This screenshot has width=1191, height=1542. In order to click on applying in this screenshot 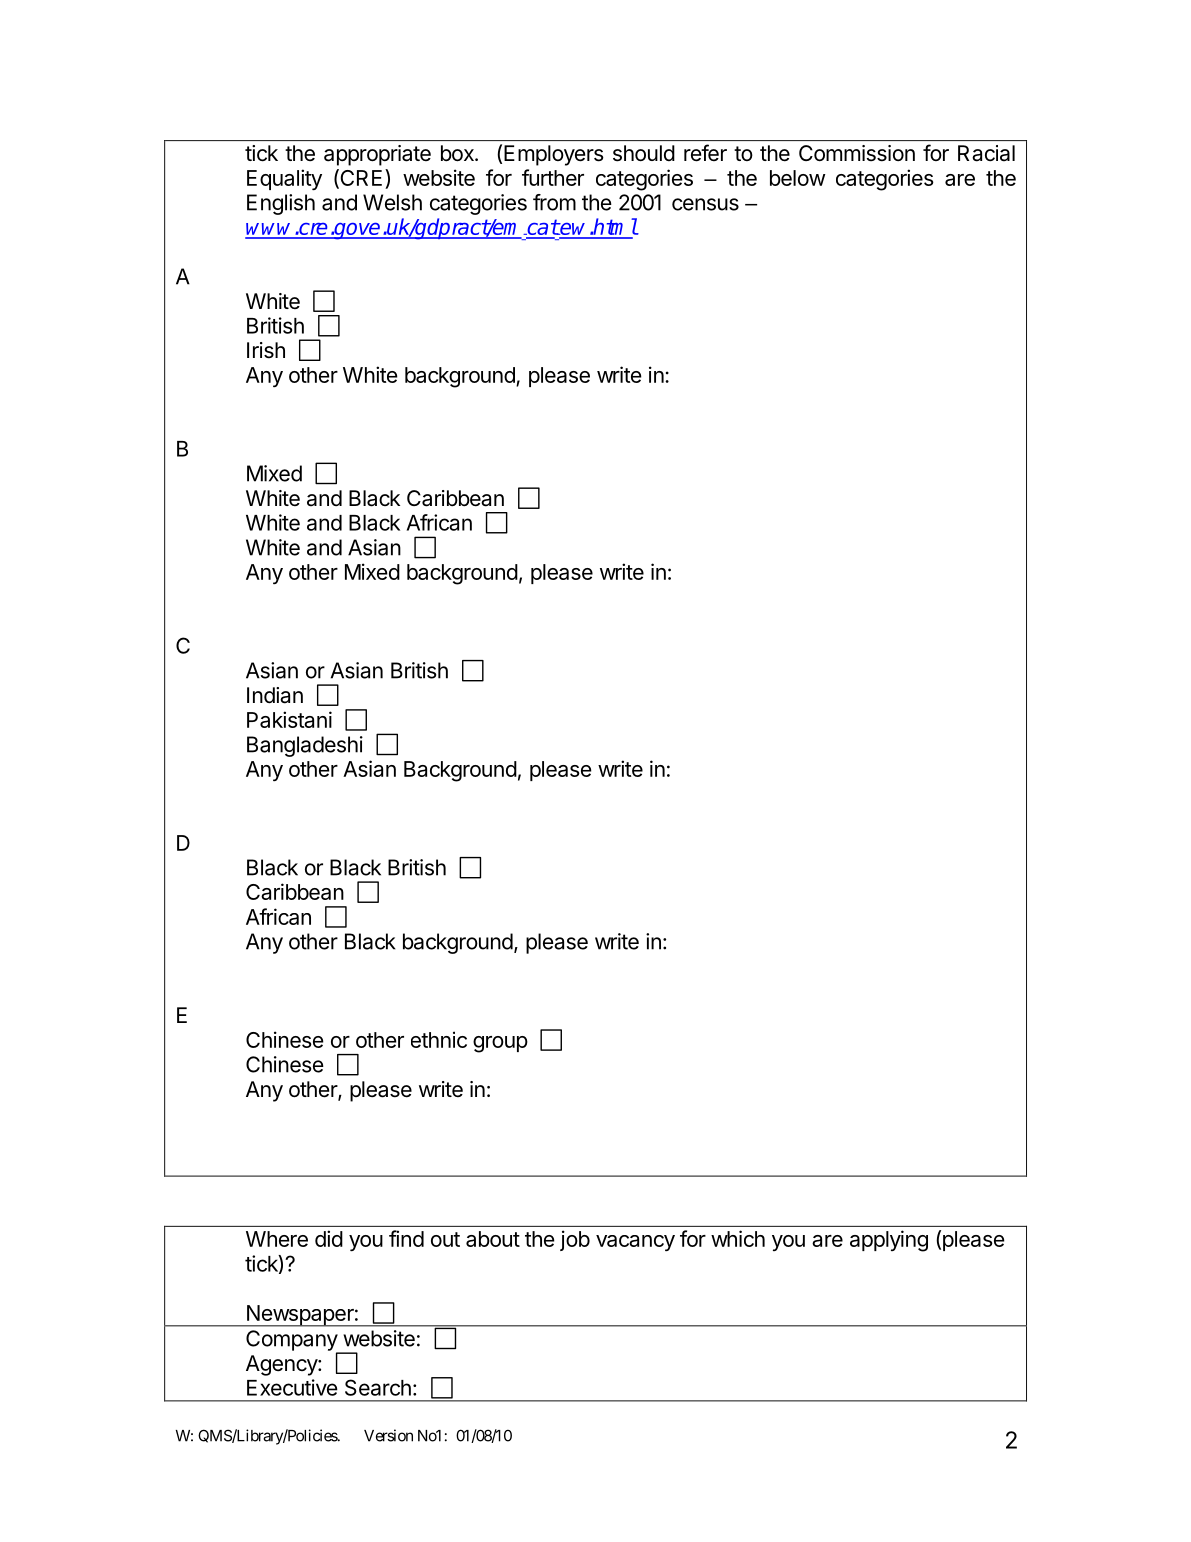, I will do `click(889, 1241)`.
